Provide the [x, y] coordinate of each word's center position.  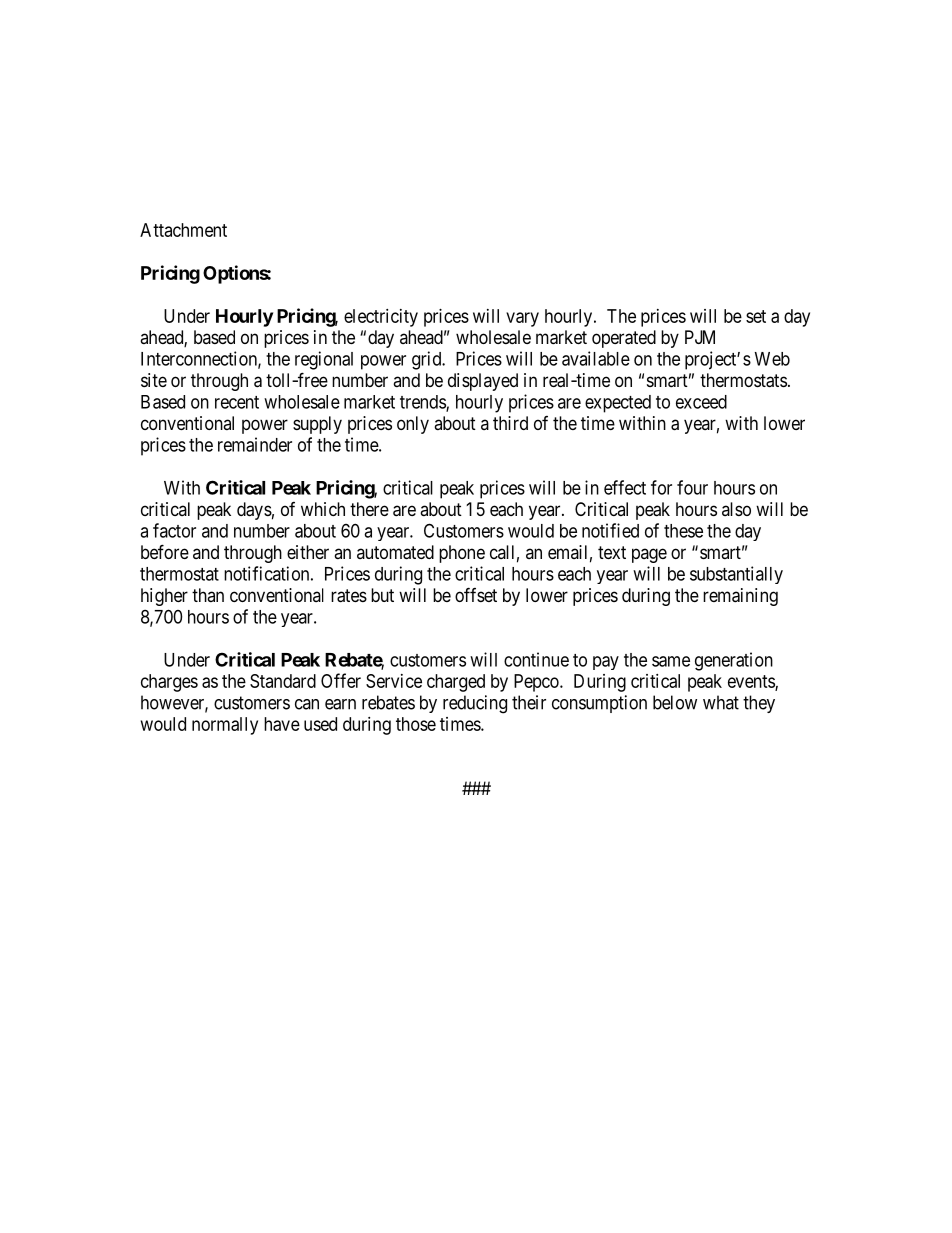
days [254, 511]
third [510, 423]
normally [225, 726]
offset [476, 594]
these [683, 531]
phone [462, 554]
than [208, 595]
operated [624, 339]
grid [428, 360]
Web [772, 359]
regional [324, 360]
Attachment [183, 230]
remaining [740, 597]
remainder [255, 444]
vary [522, 319]
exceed [701, 402]
